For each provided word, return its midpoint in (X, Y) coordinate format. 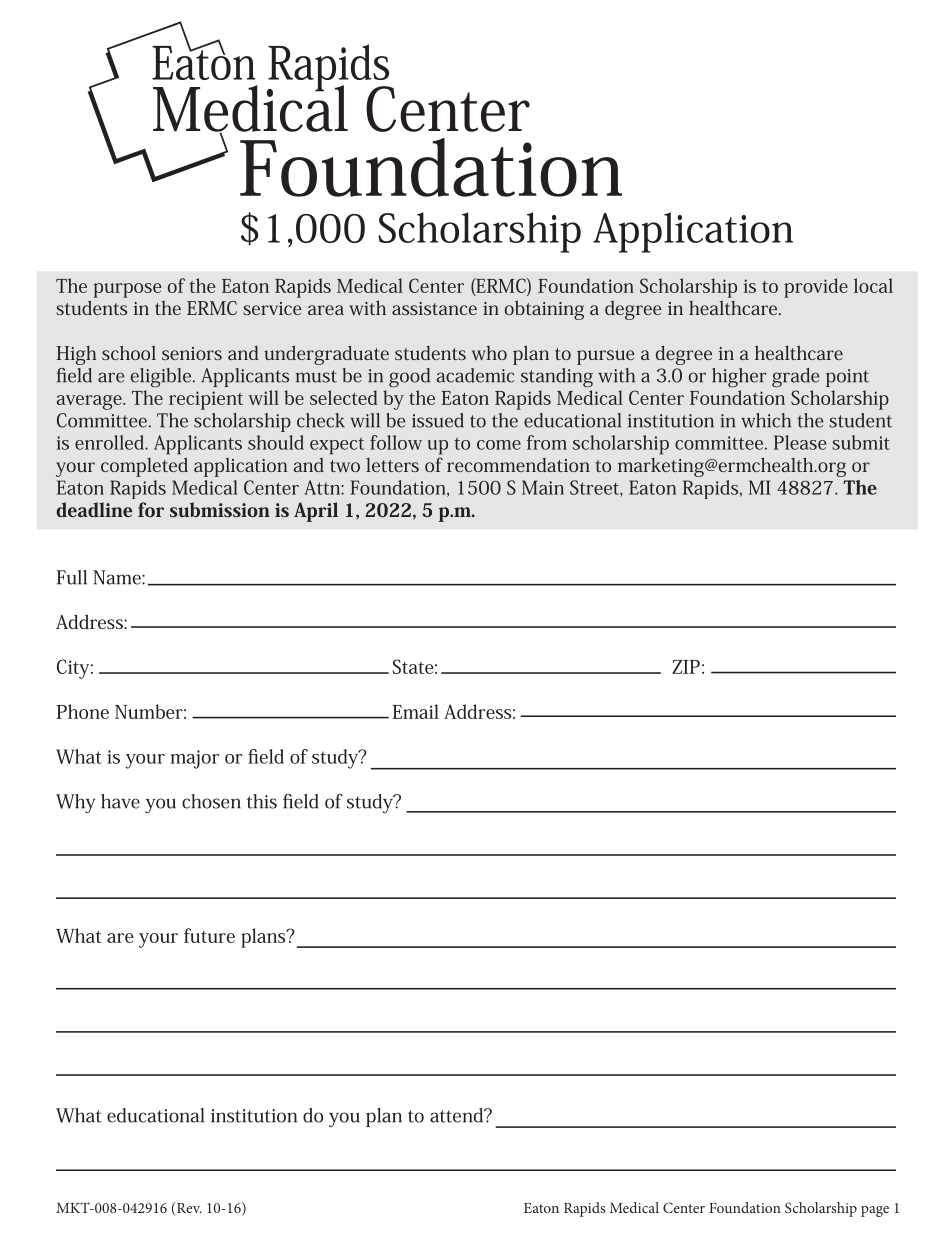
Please (800, 442)
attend (458, 1115)
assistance (434, 308)
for (151, 509)
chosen (211, 801)
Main (543, 487)
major (195, 759)
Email (415, 711)
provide (816, 288)
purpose (128, 290)
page (875, 1211)
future (209, 935)
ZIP (686, 667)
